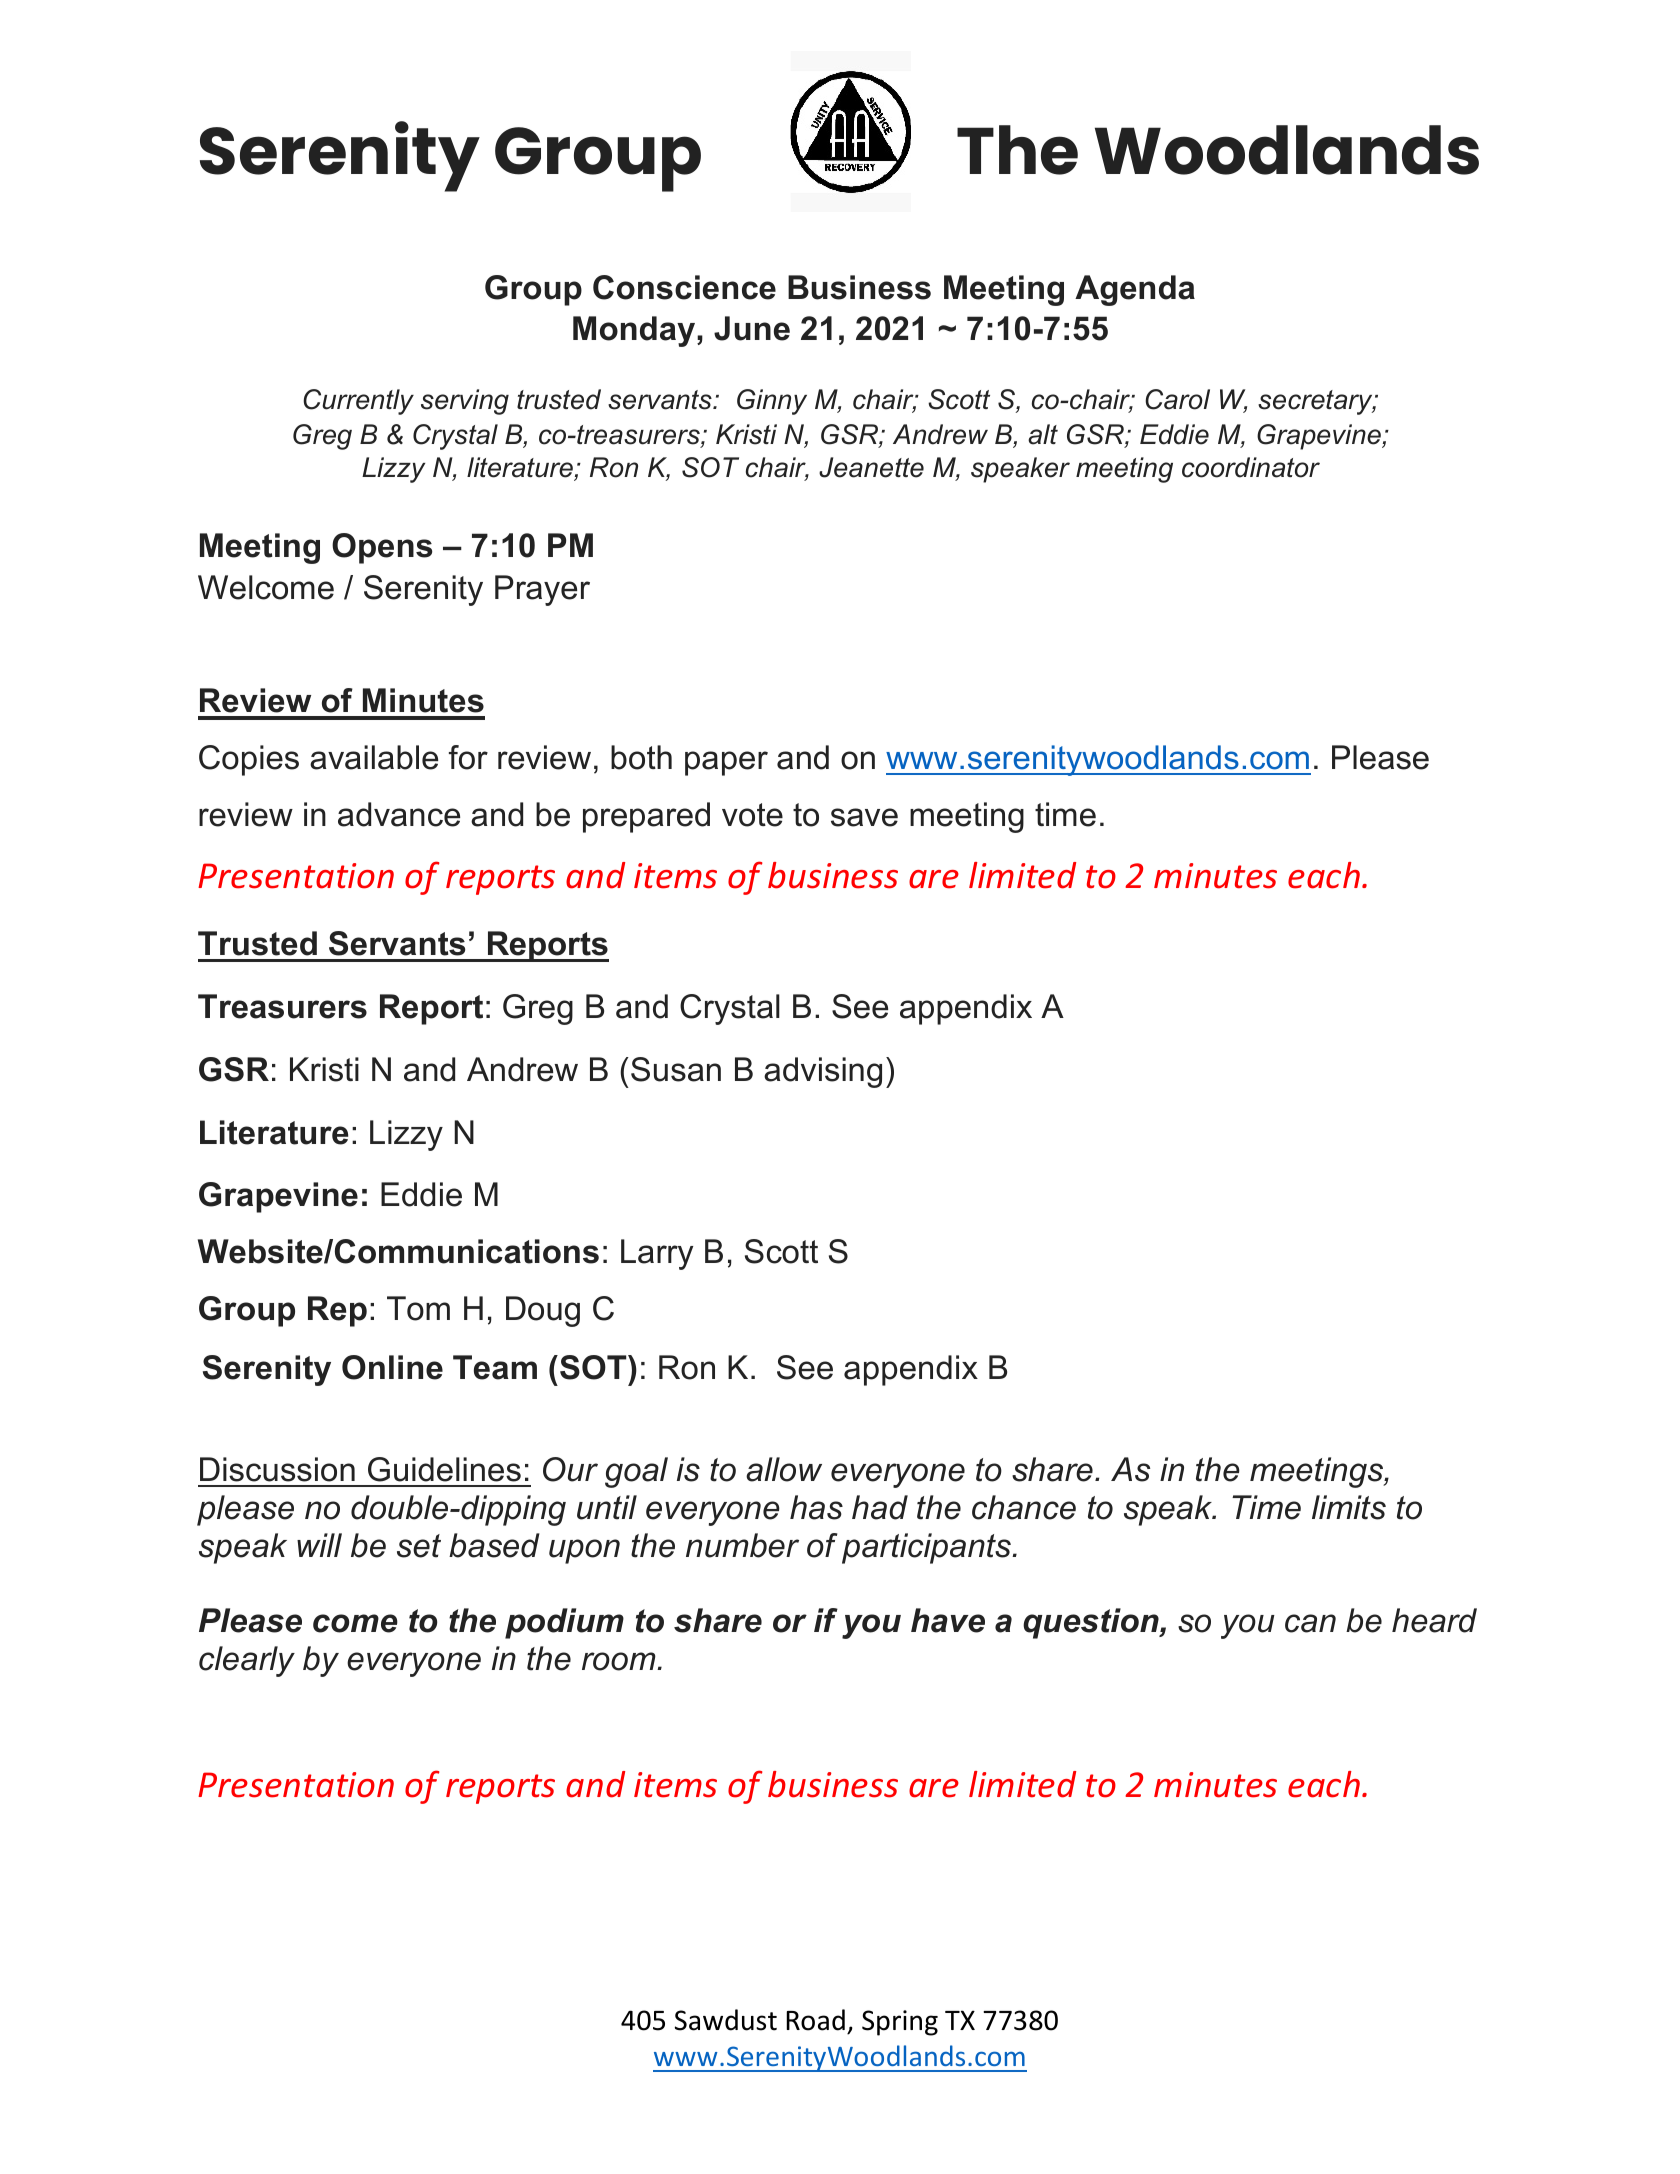 This screenshot has height=2174, width=1680. What do you see at coordinates (1349, 1507) in the screenshot?
I see `limits` at bounding box center [1349, 1507].
